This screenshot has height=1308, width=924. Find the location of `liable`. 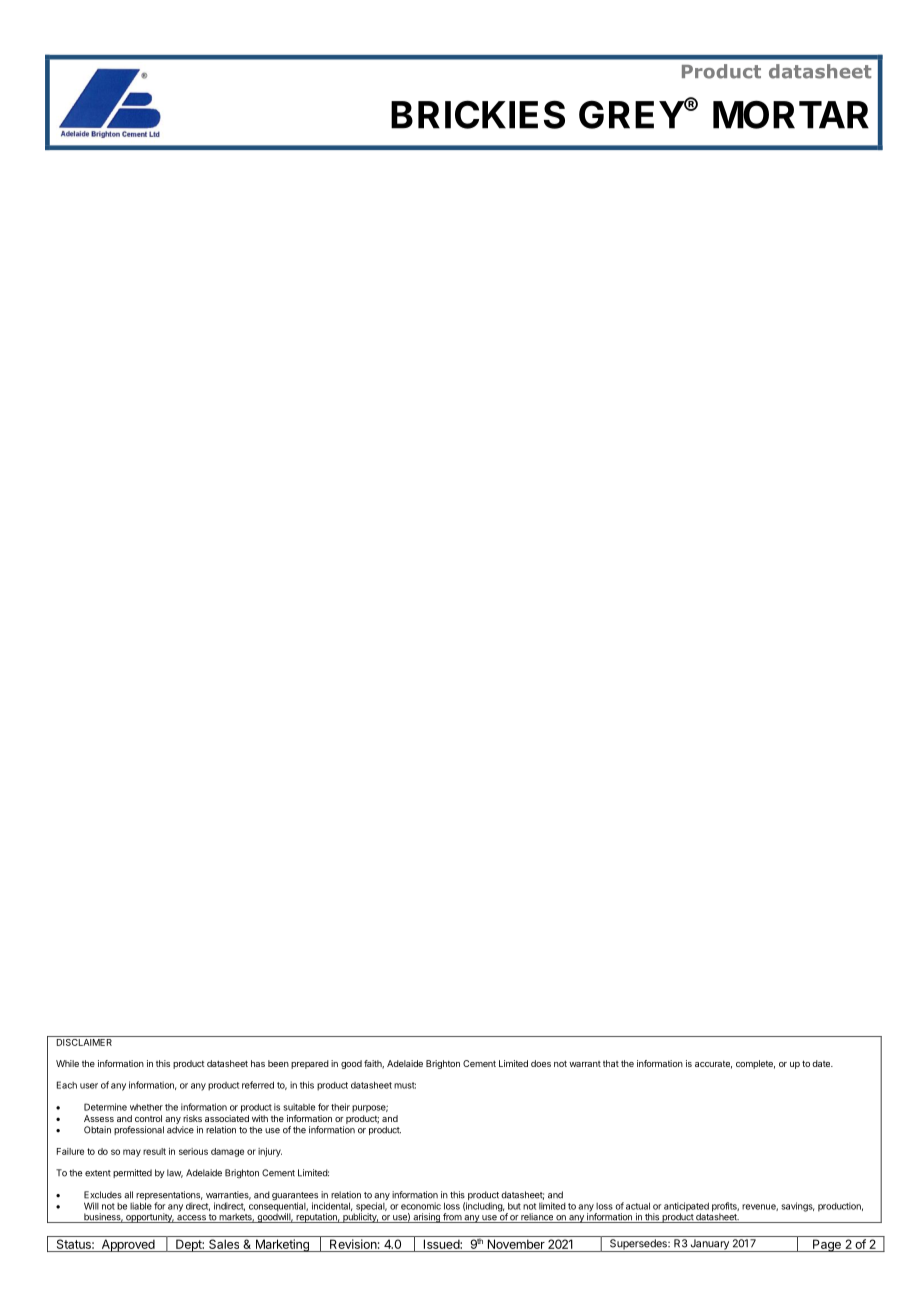

liable is located at coordinates (141, 1206).
